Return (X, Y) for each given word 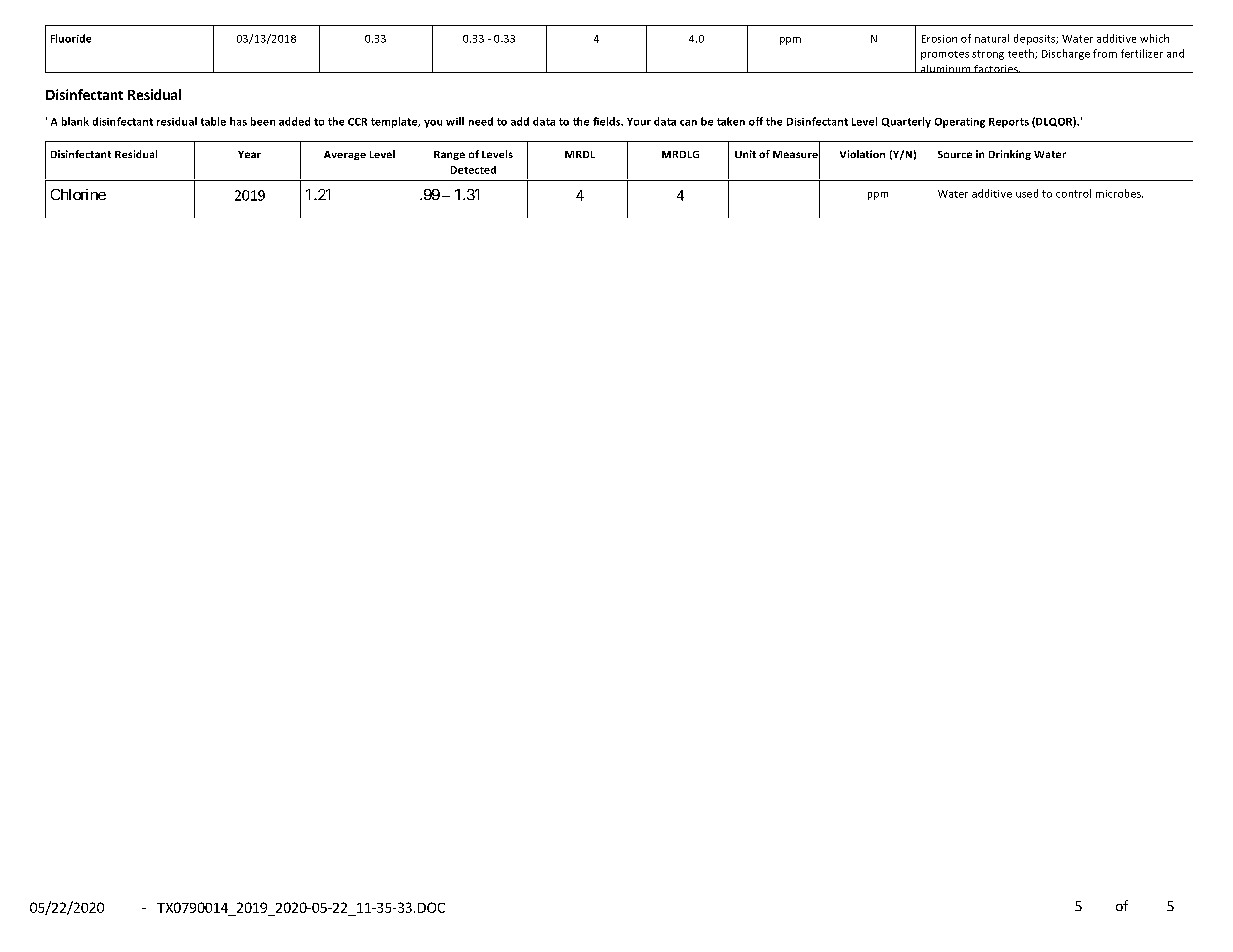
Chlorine (78, 194)
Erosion (939, 39)
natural (992, 38)
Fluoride (71, 38)
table (213, 121)
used (1027, 193)
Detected (473, 170)
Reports (1009, 123)
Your (639, 122)
